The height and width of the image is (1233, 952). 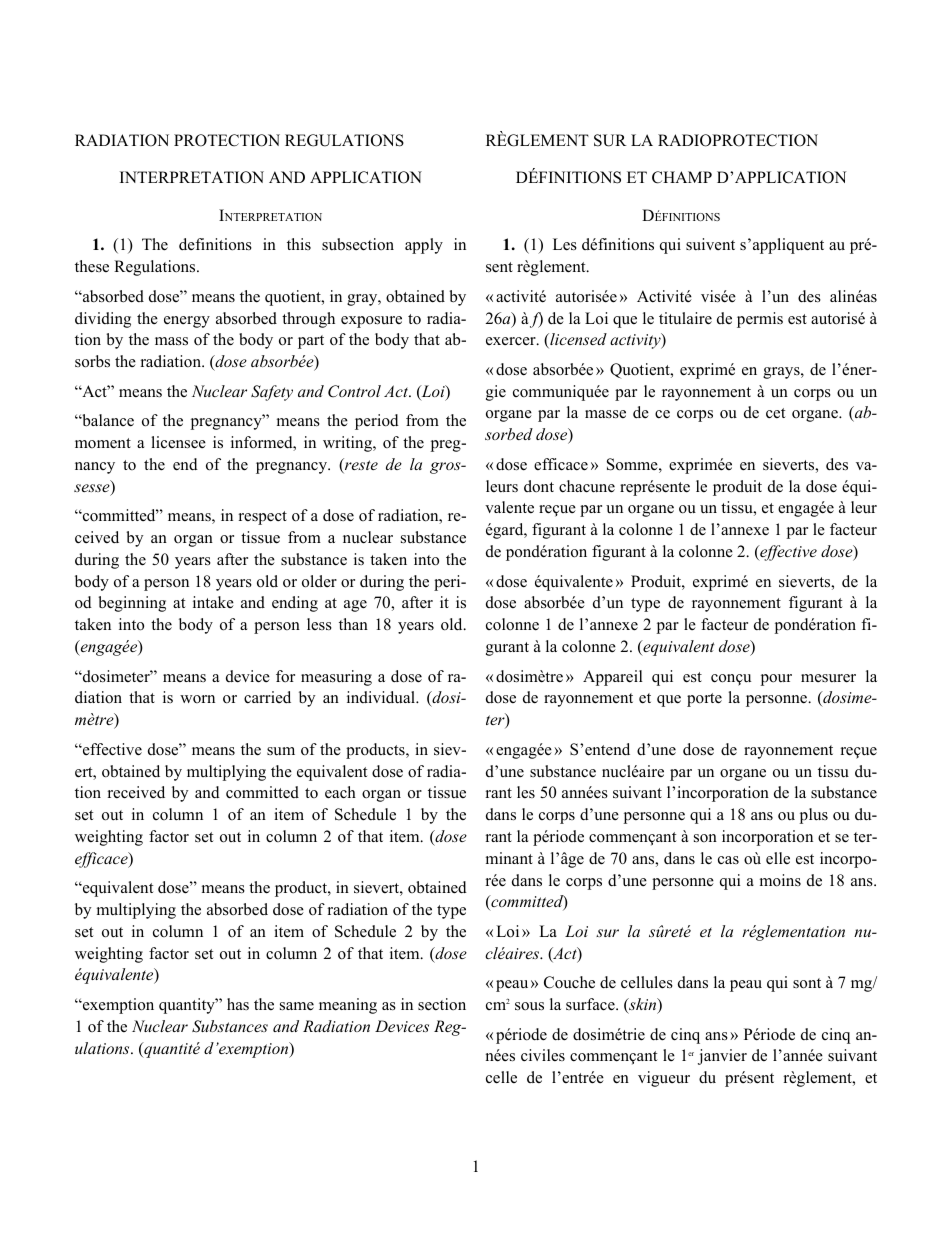 What do you see at coordinates (299, 244) in the image?
I see `this` at bounding box center [299, 244].
